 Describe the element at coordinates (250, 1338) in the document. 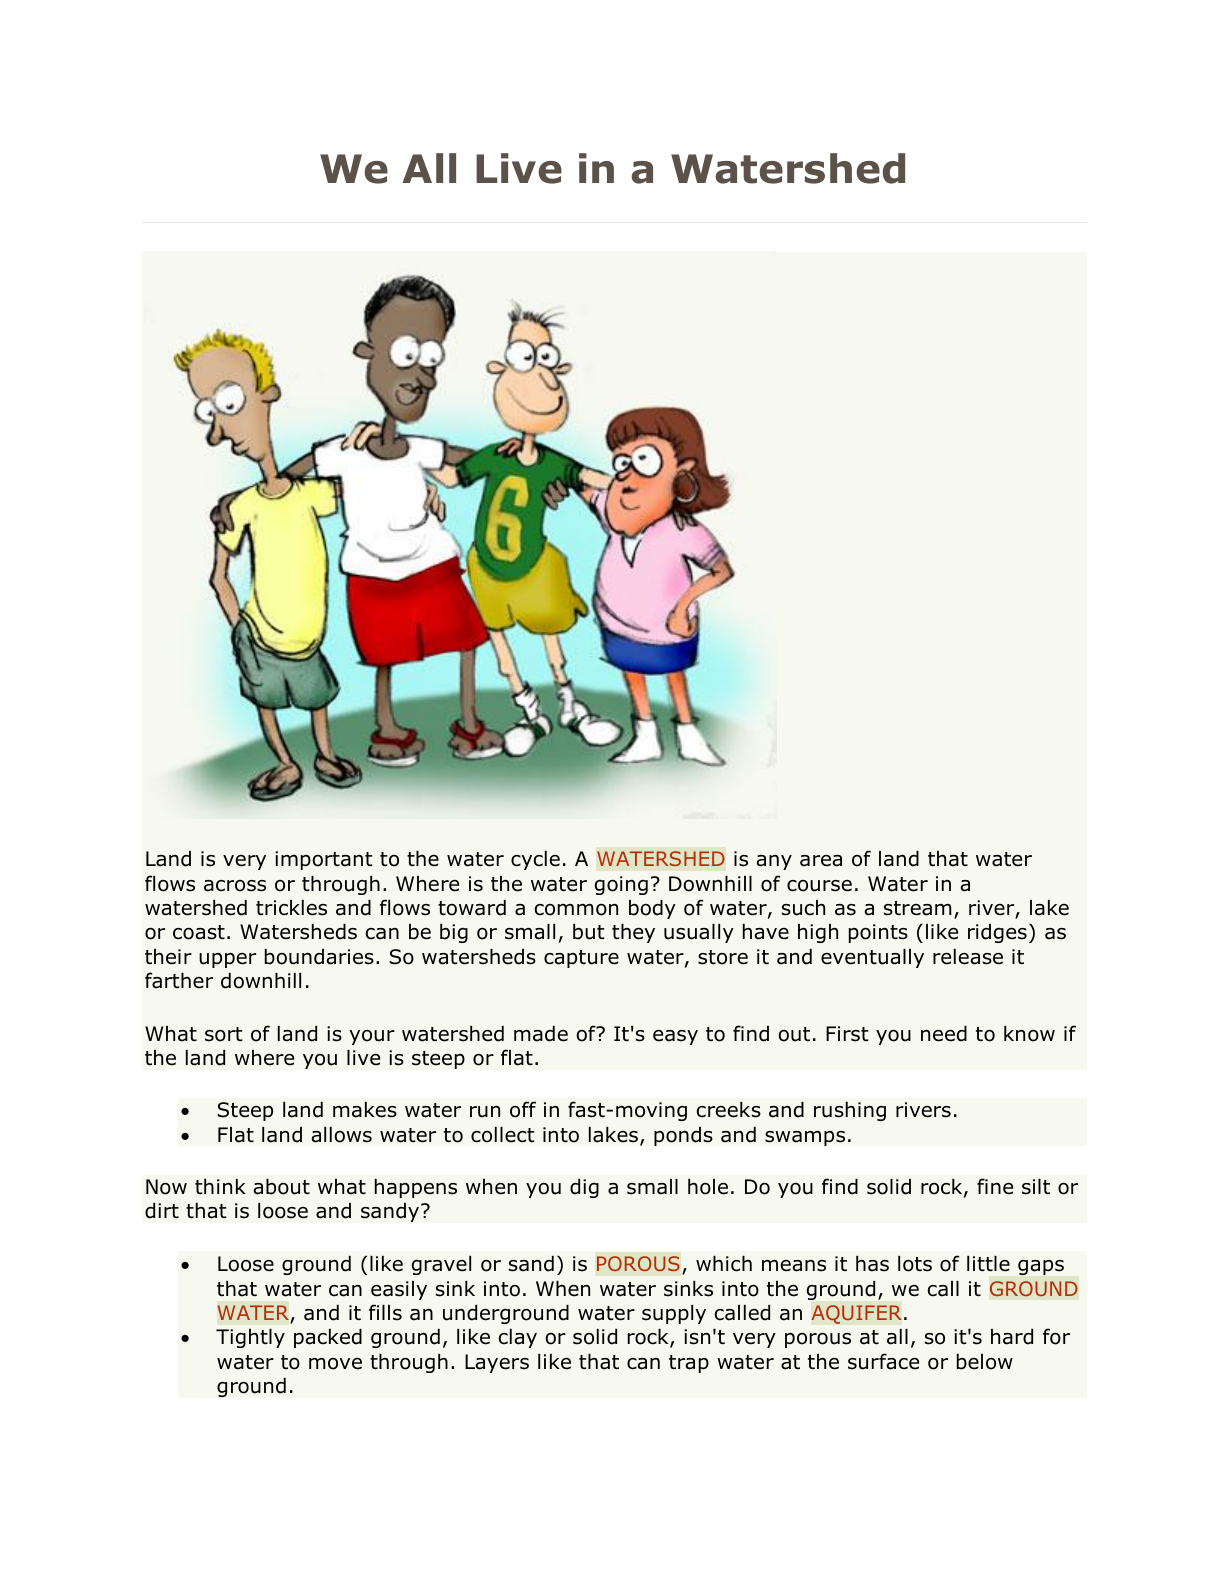

I see `Tightly` at that location.
